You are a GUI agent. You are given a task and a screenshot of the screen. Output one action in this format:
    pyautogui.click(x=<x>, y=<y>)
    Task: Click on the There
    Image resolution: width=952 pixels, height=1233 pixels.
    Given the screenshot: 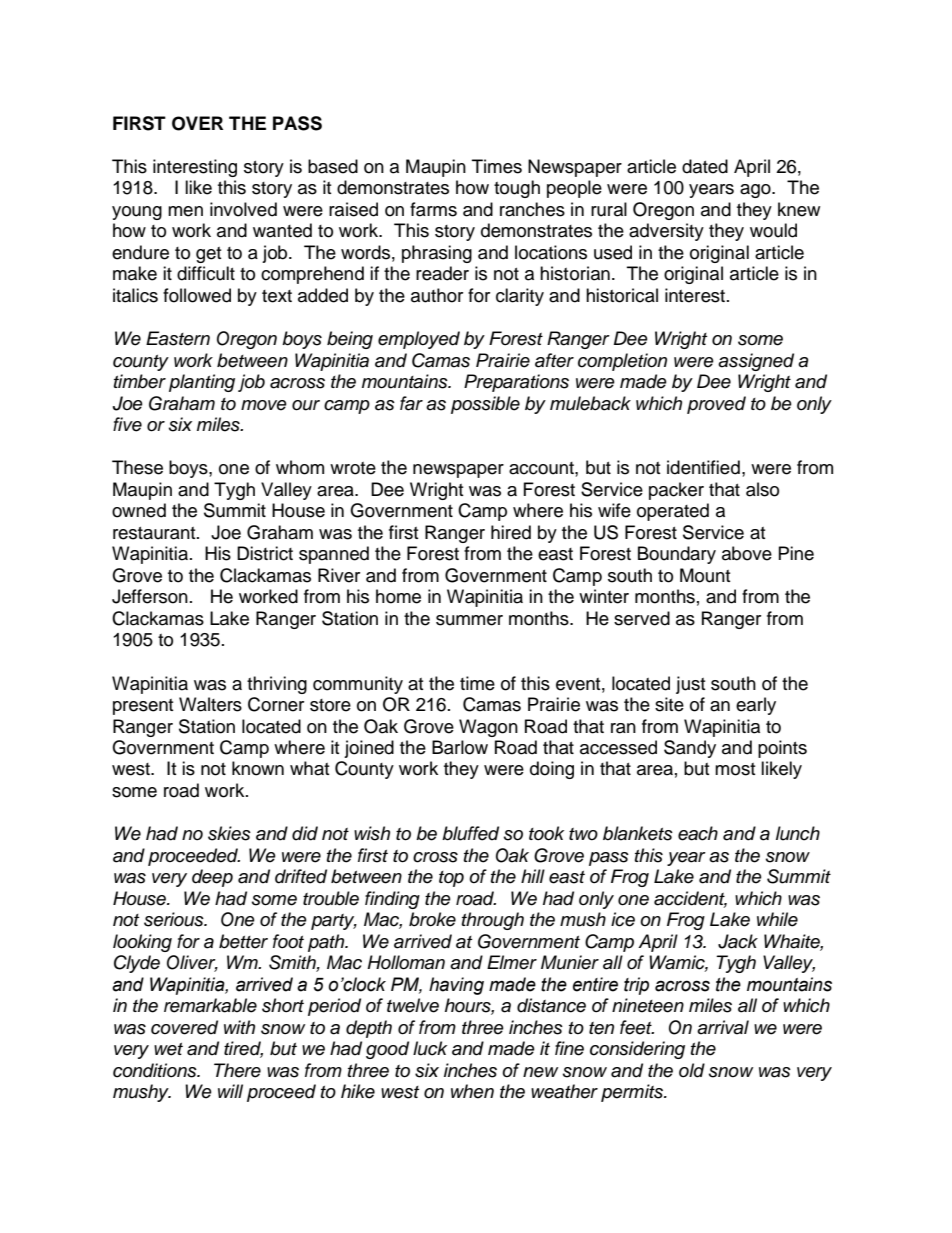 What is the action you would take?
    pyautogui.click(x=237, y=1070)
